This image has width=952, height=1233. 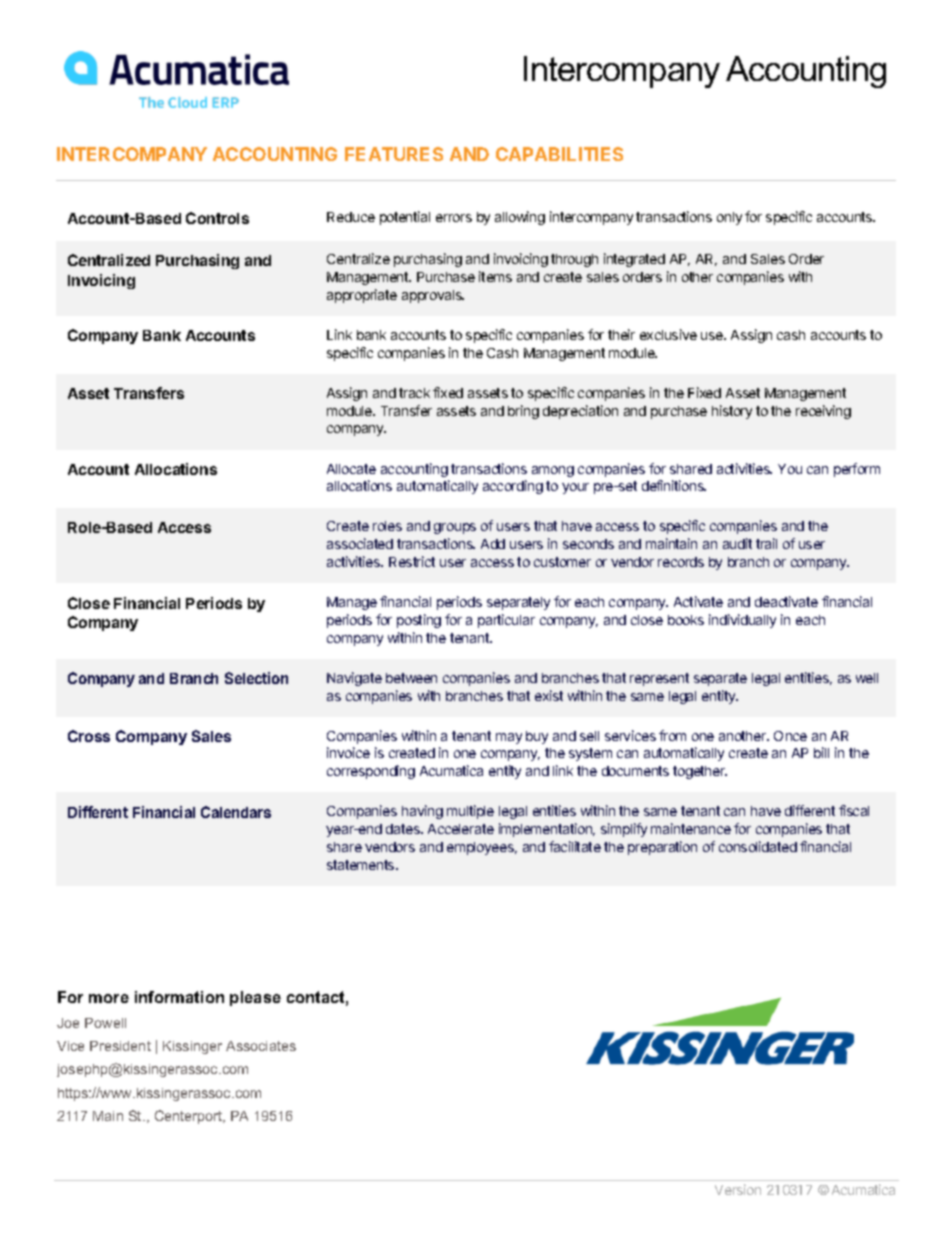 What do you see at coordinates (455, 528) in the image?
I see `groups` at bounding box center [455, 528].
